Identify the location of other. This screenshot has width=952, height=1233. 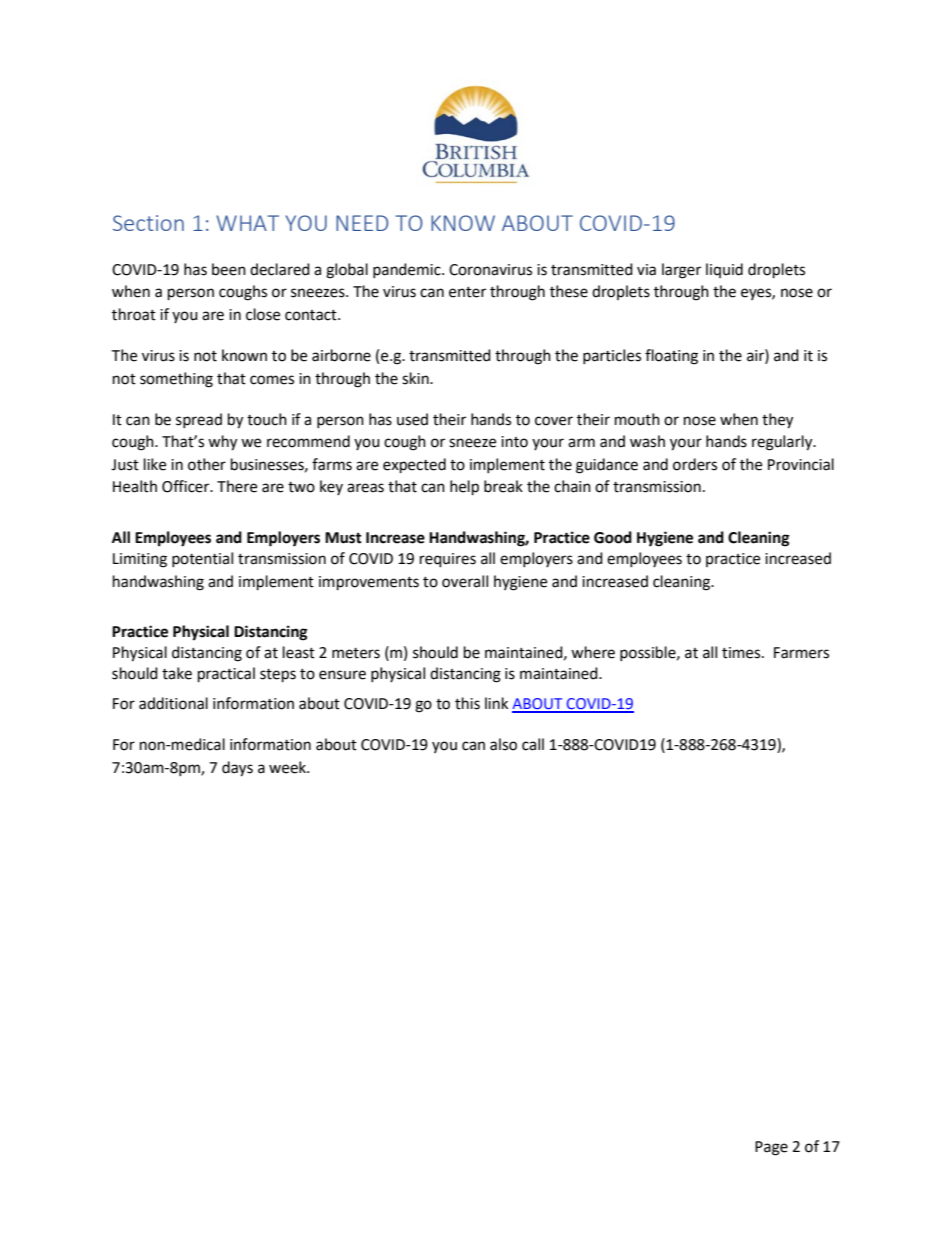
(207, 464).
